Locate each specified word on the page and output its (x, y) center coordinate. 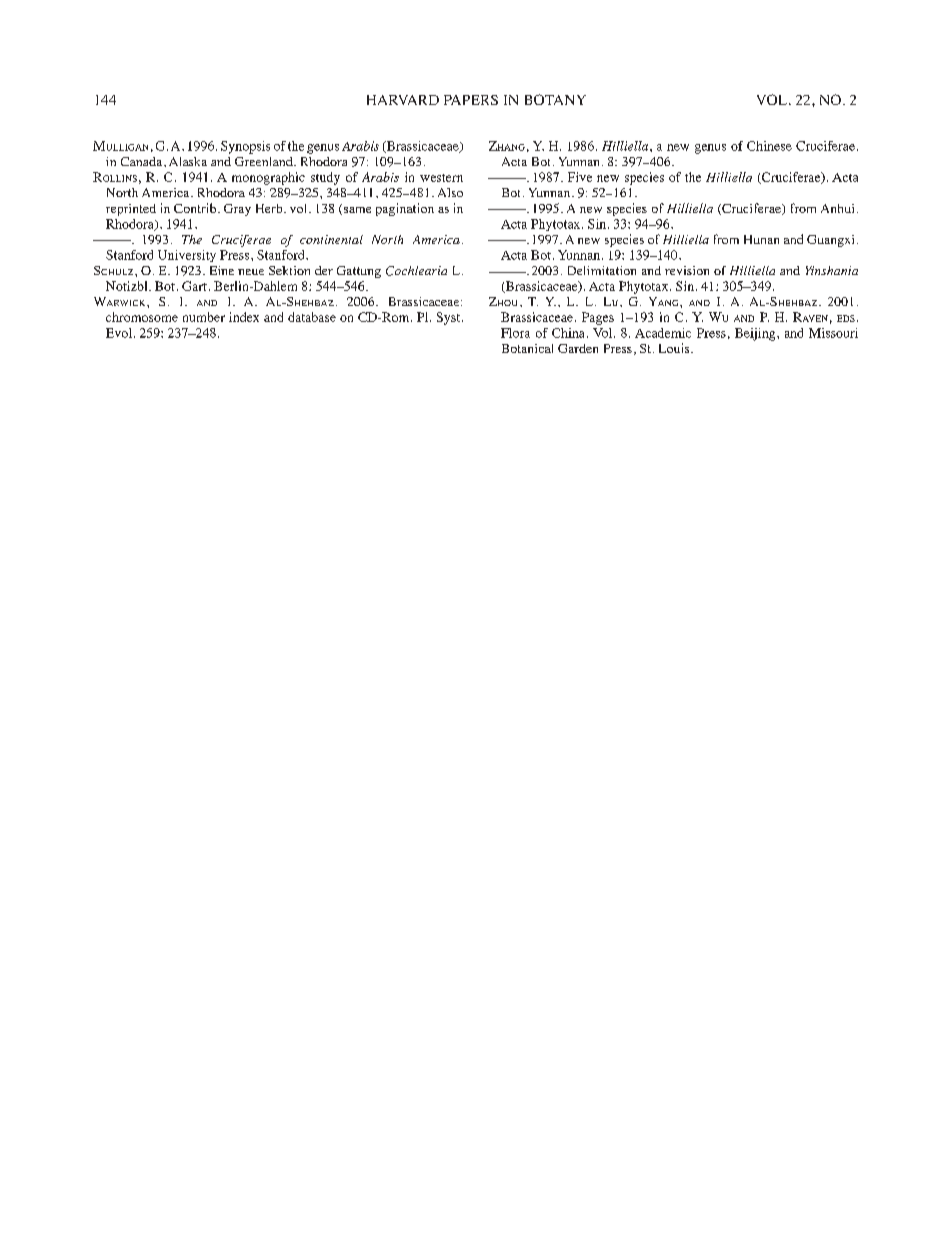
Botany (555, 99)
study (325, 178)
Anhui (837, 208)
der (324, 270)
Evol (119, 333)
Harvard (403, 100)
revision (687, 270)
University (187, 256)
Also (450, 192)
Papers (471, 100)
